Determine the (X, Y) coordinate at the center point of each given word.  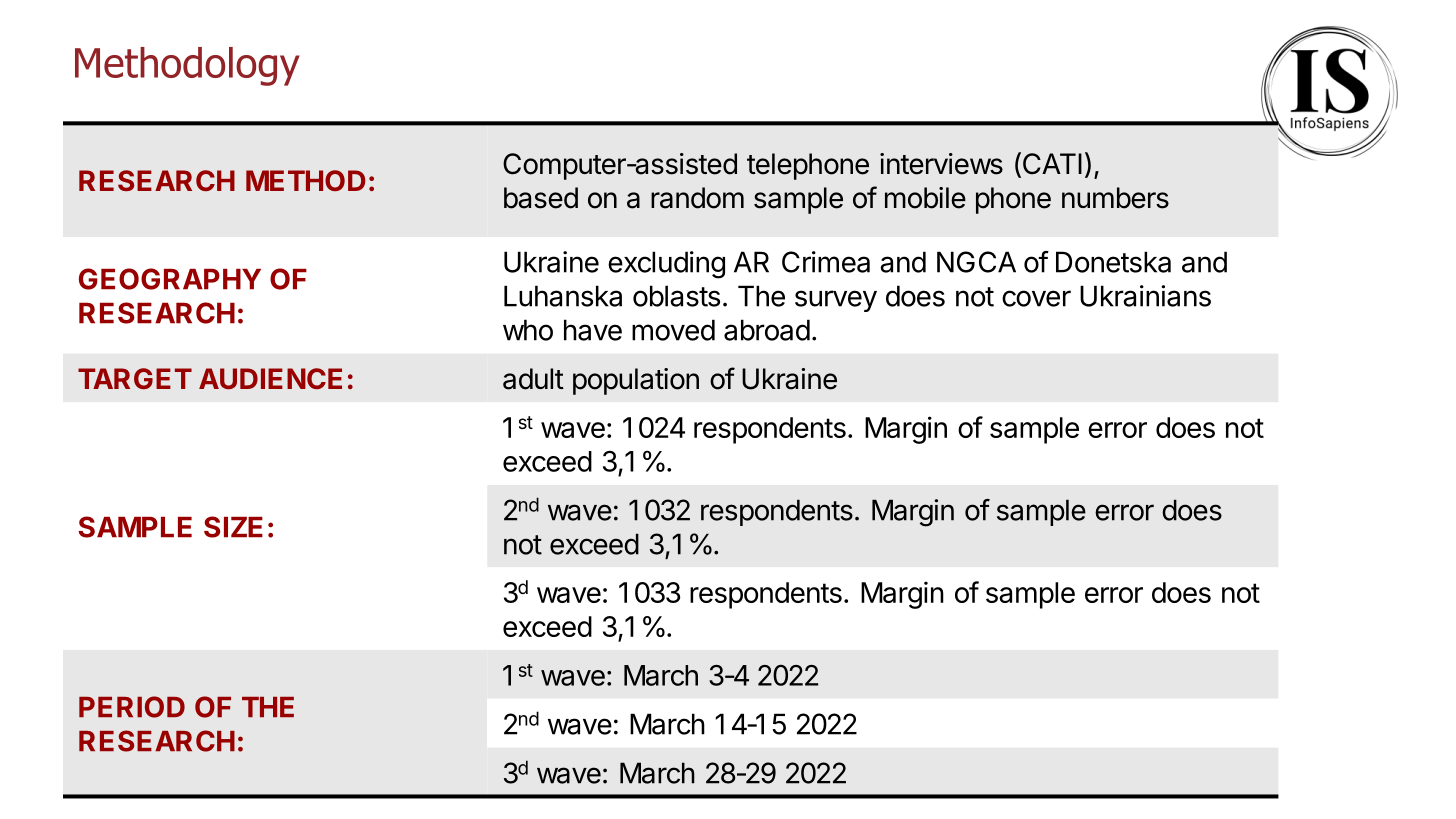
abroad (767, 330)
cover (1036, 298)
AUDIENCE (270, 378)
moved (673, 330)
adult (533, 379)
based (541, 198)
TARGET (135, 378)
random (697, 198)
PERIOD (132, 707)
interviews (941, 164)
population (636, 381)
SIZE (233, 527)
